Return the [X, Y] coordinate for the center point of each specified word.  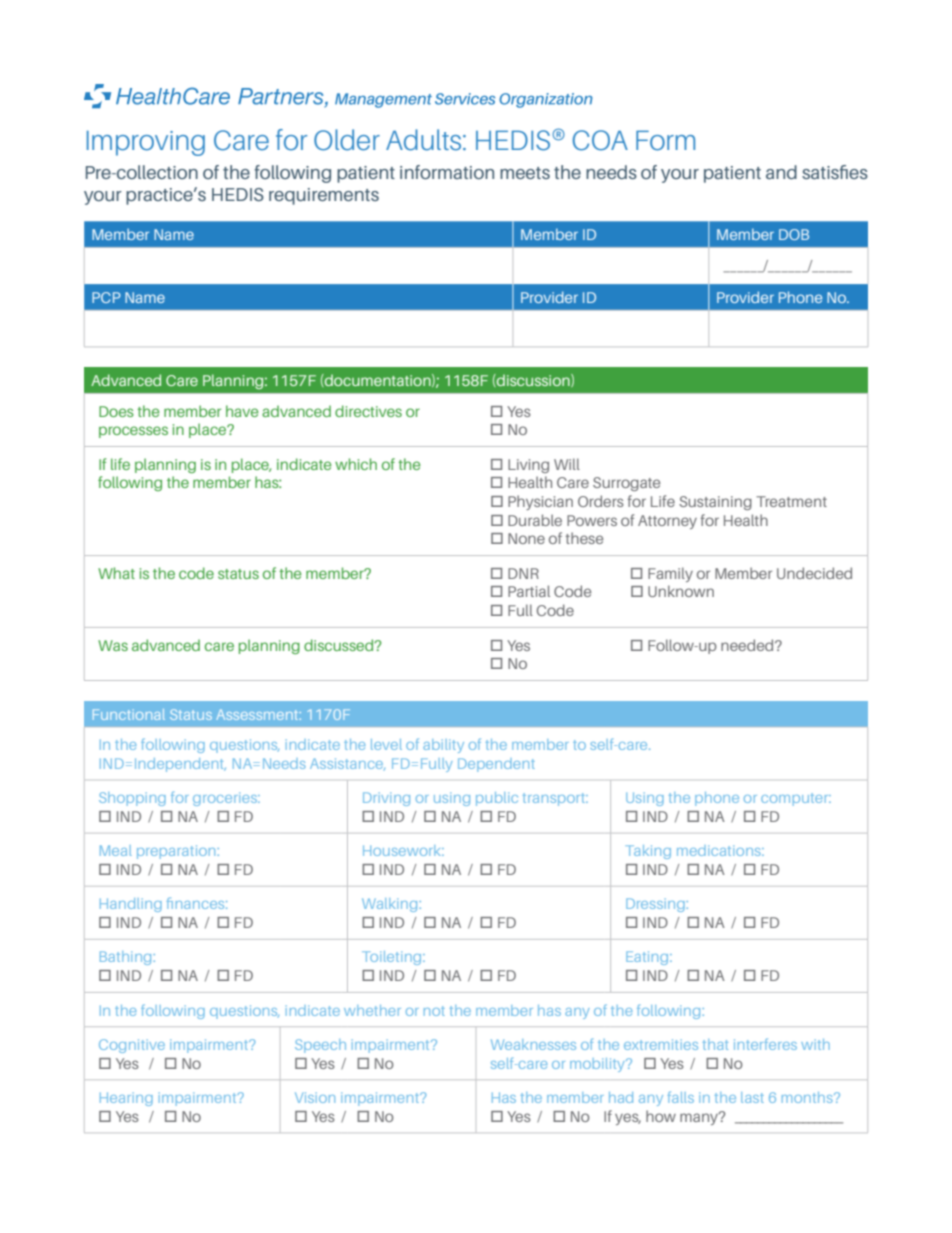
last [752, 1097]
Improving [146, 143]
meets [525, 173]
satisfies [835, 172]
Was [113, 645]
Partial [529, 591]
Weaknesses [533, 1044]
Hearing [126, 1099]
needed [748, 645]
